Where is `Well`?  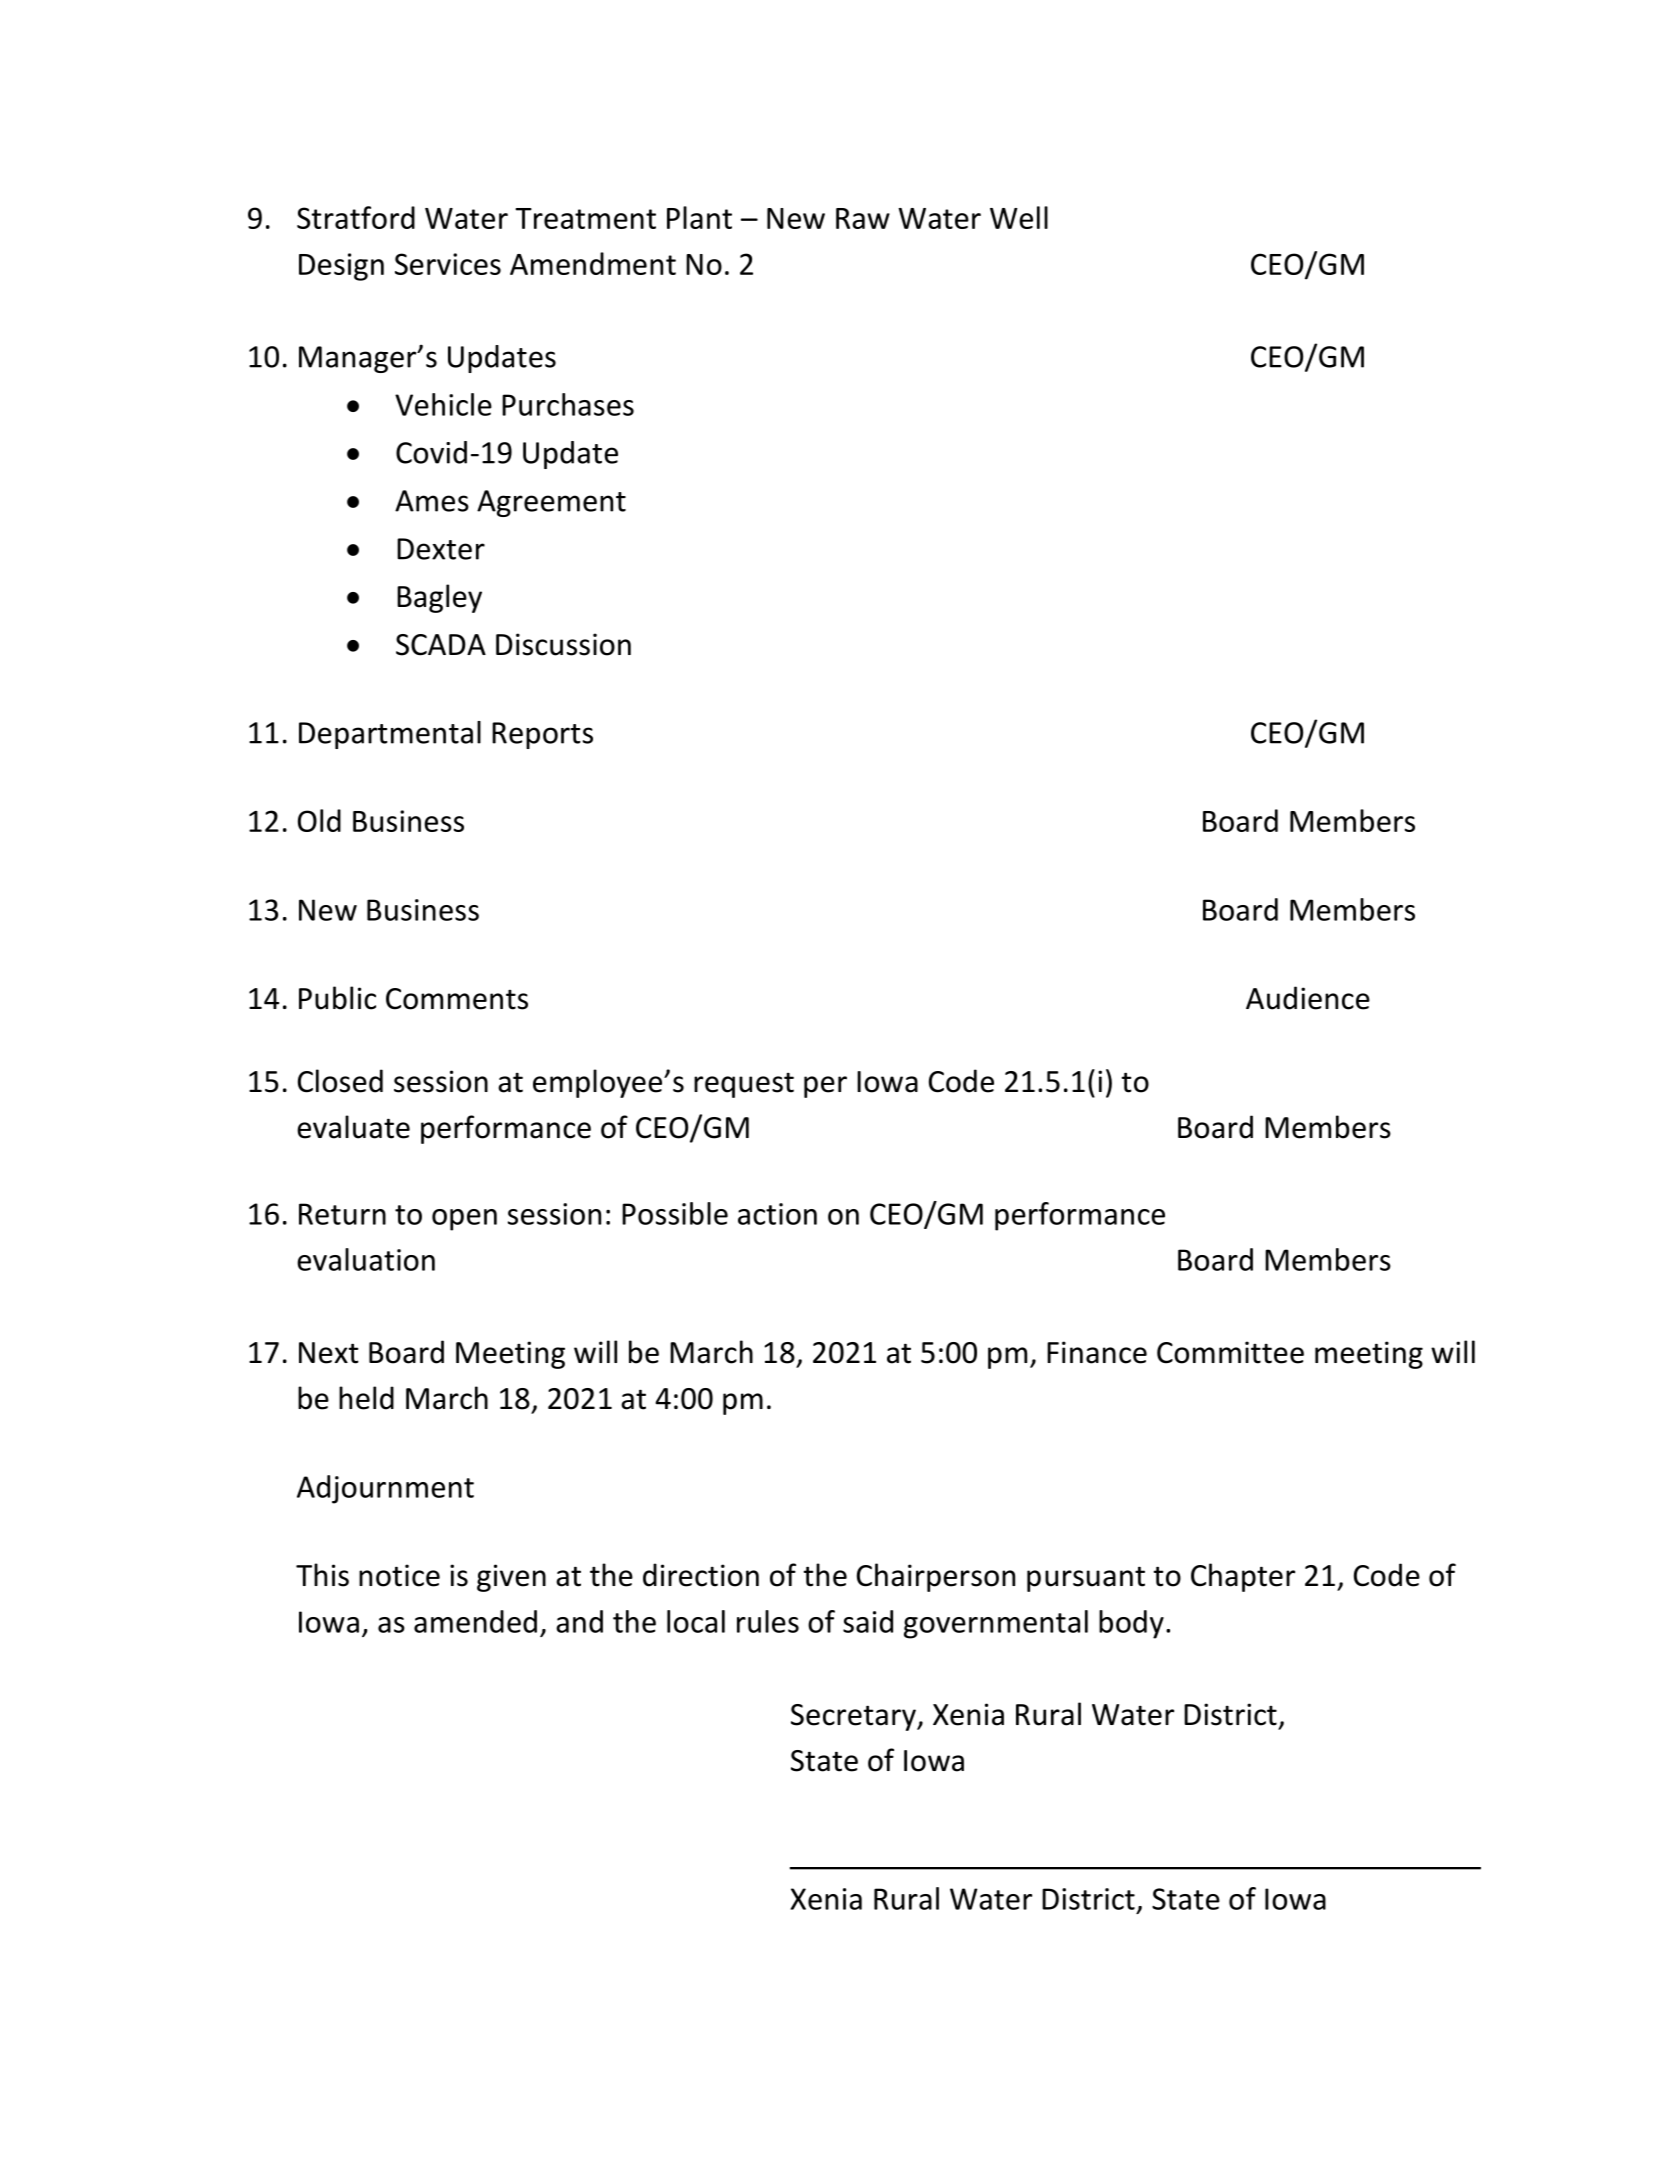
Well is located at coordinates (1019, 217).
